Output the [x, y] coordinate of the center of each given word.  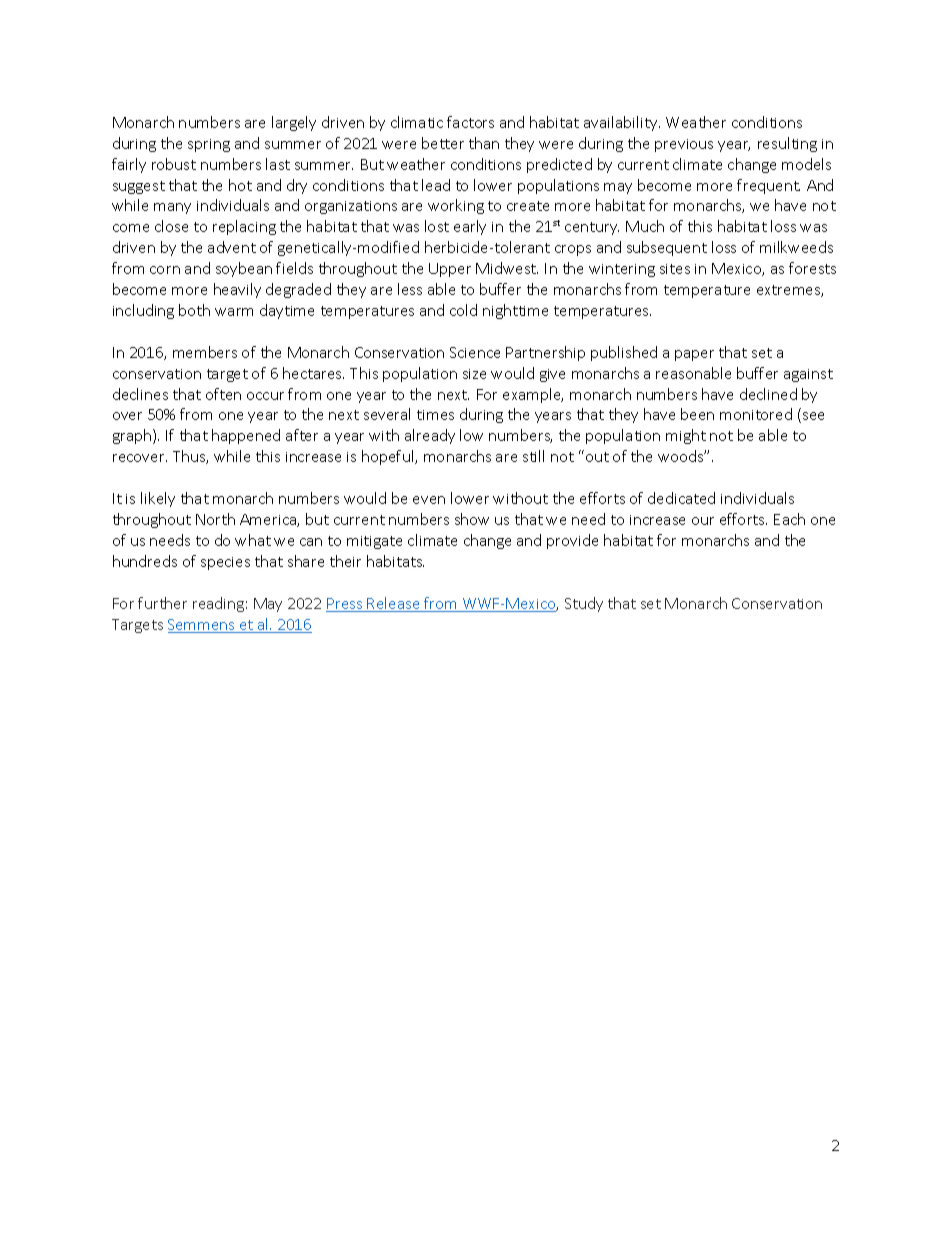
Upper [450, 270]
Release [394, 604]
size [474, 374]
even [429, 500]
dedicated [681, 498]
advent [232, 247]
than [484, 143]
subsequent [667, 248]
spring [209, 145]
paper [694, 355]
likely [158, 499]
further [162, 603]
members [205, 352]
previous [684, 145]
